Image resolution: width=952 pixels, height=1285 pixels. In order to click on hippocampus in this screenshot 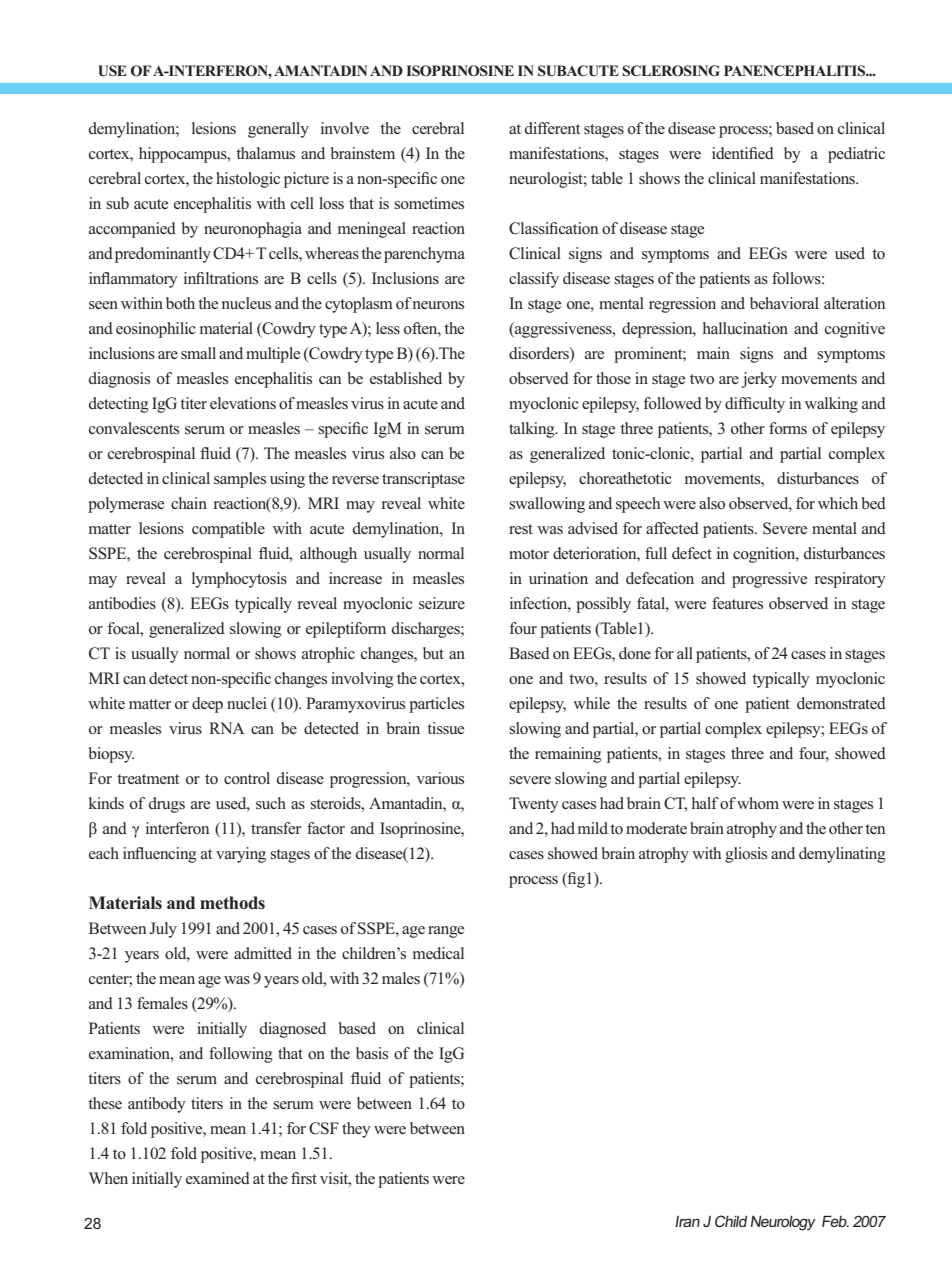, I will do `click(184, 155)`.
